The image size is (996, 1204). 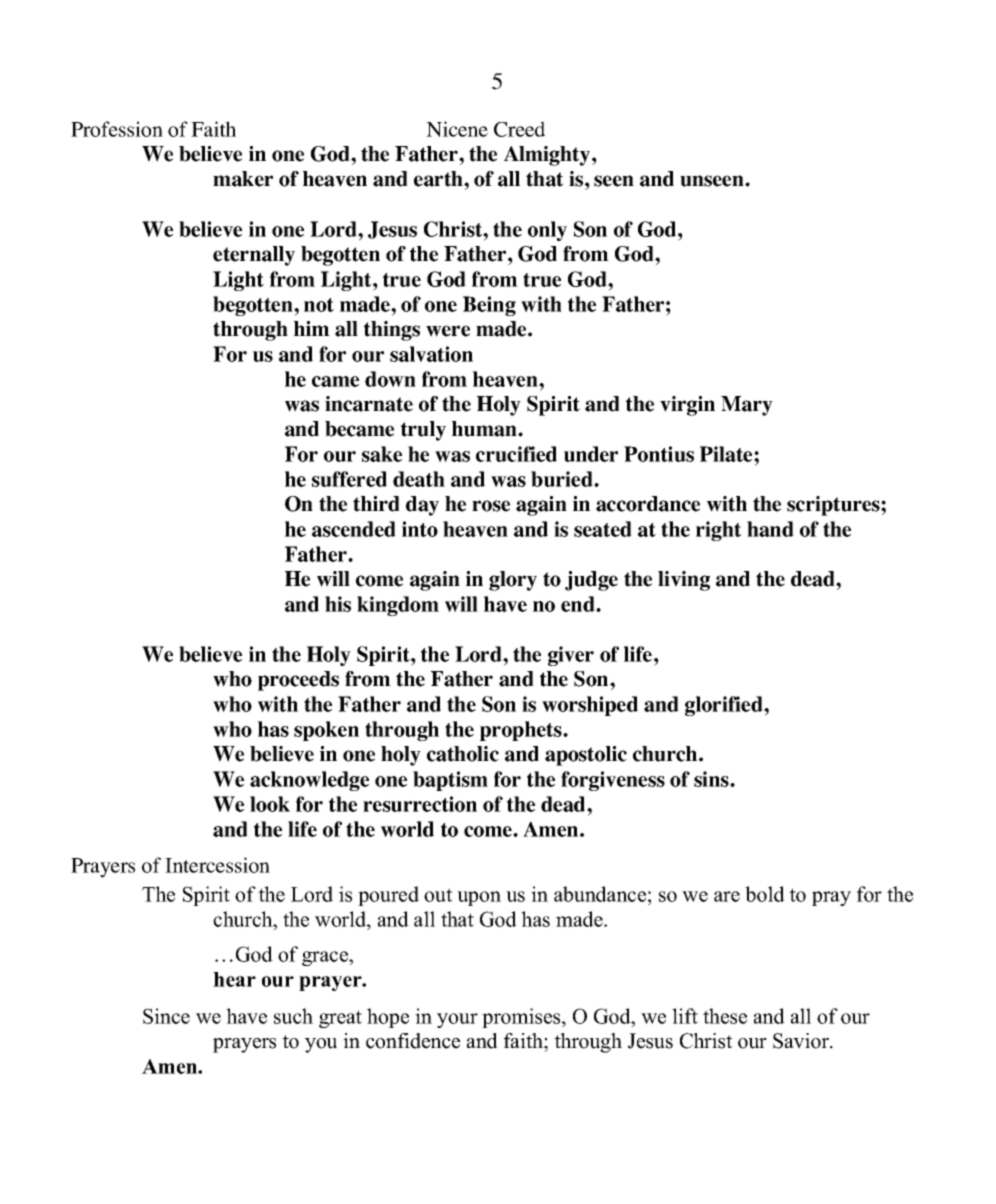 I want to click on your, so click(x=457, y=1020).
